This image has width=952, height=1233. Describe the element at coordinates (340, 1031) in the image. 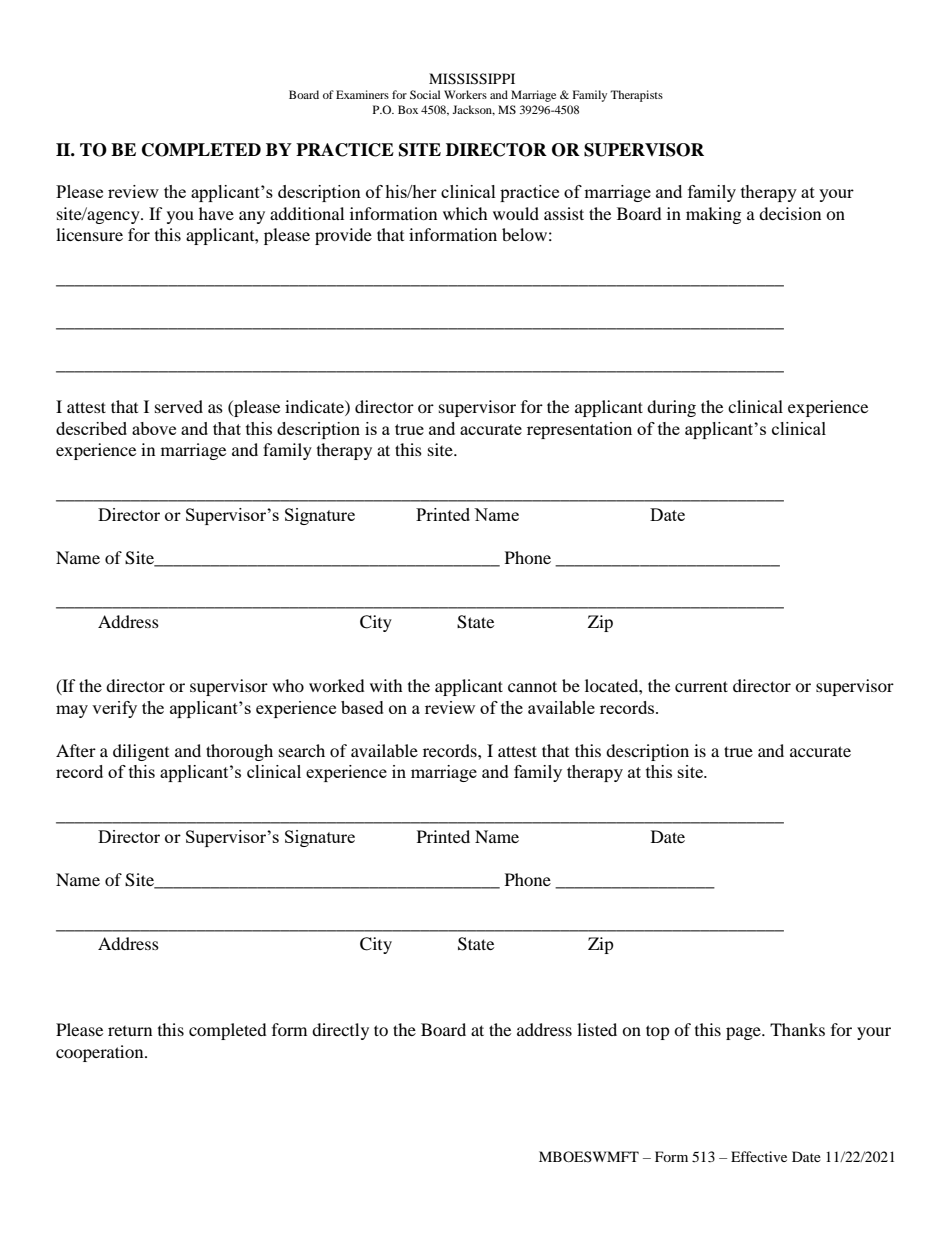

I see `directly` at that location.
